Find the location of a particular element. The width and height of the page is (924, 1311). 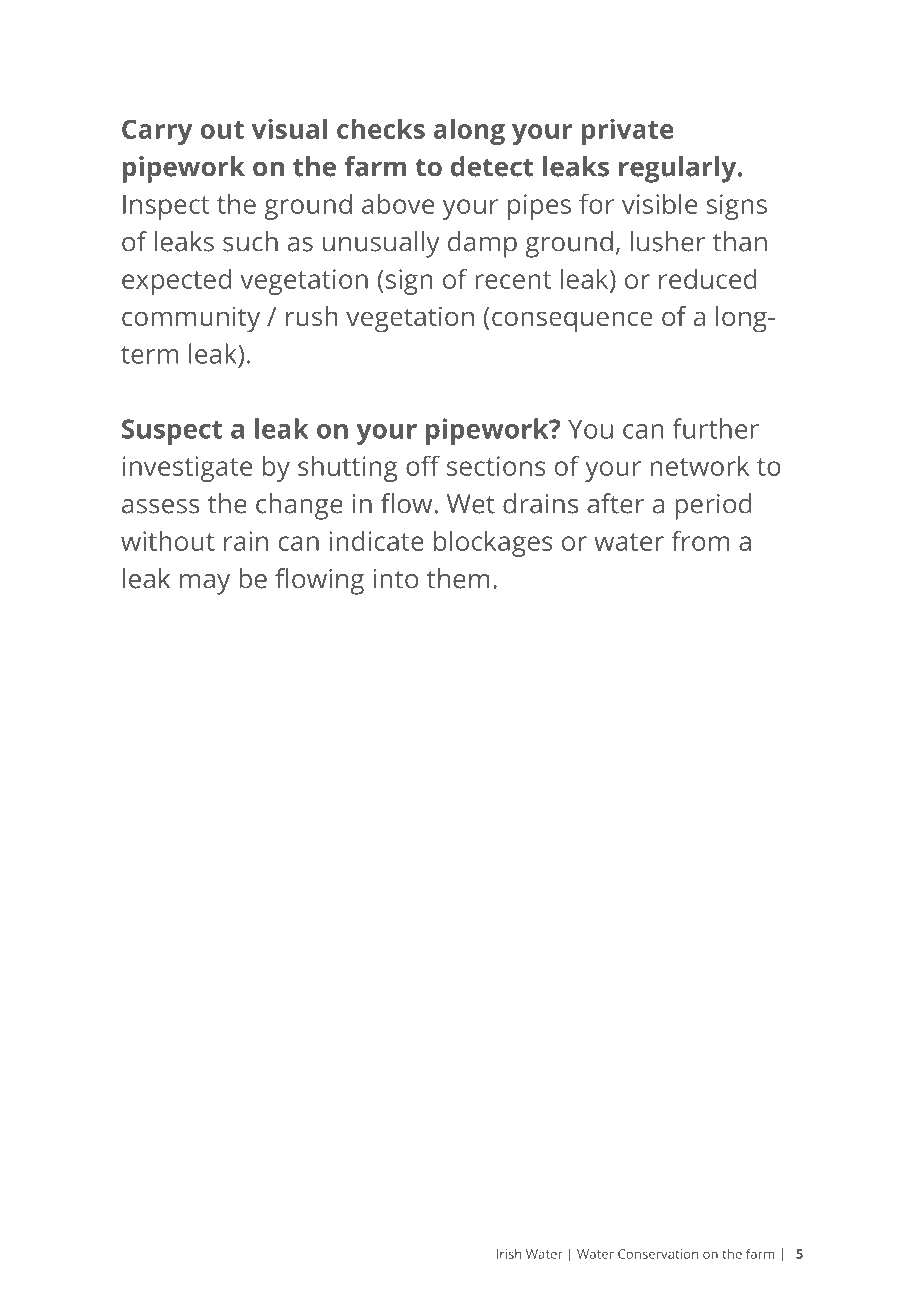

them is located at coordinates (458, 578).
